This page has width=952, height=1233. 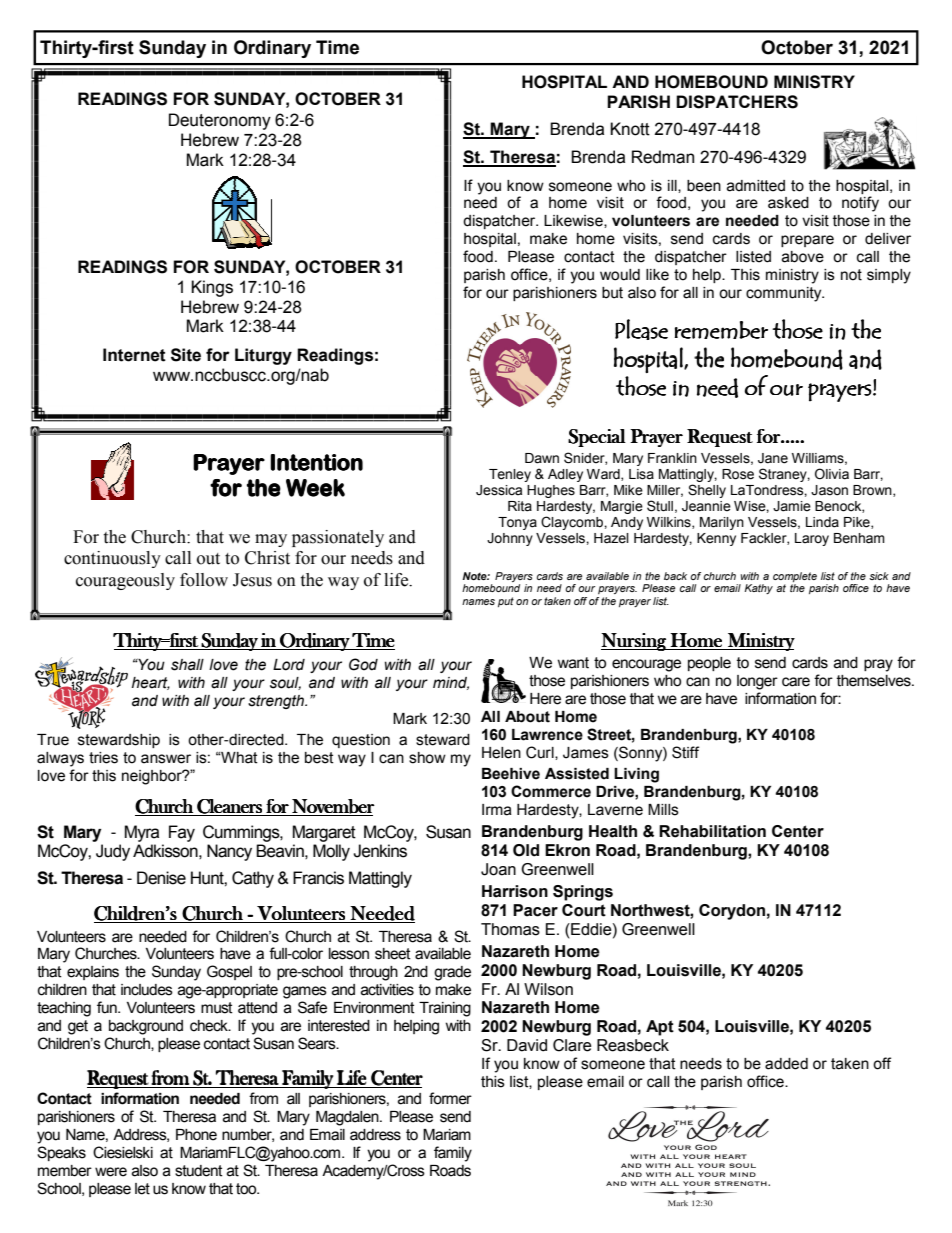 What do you see at coordinates (187, 665) in the page?
I see `shall` at bounding box center [187, 665].
